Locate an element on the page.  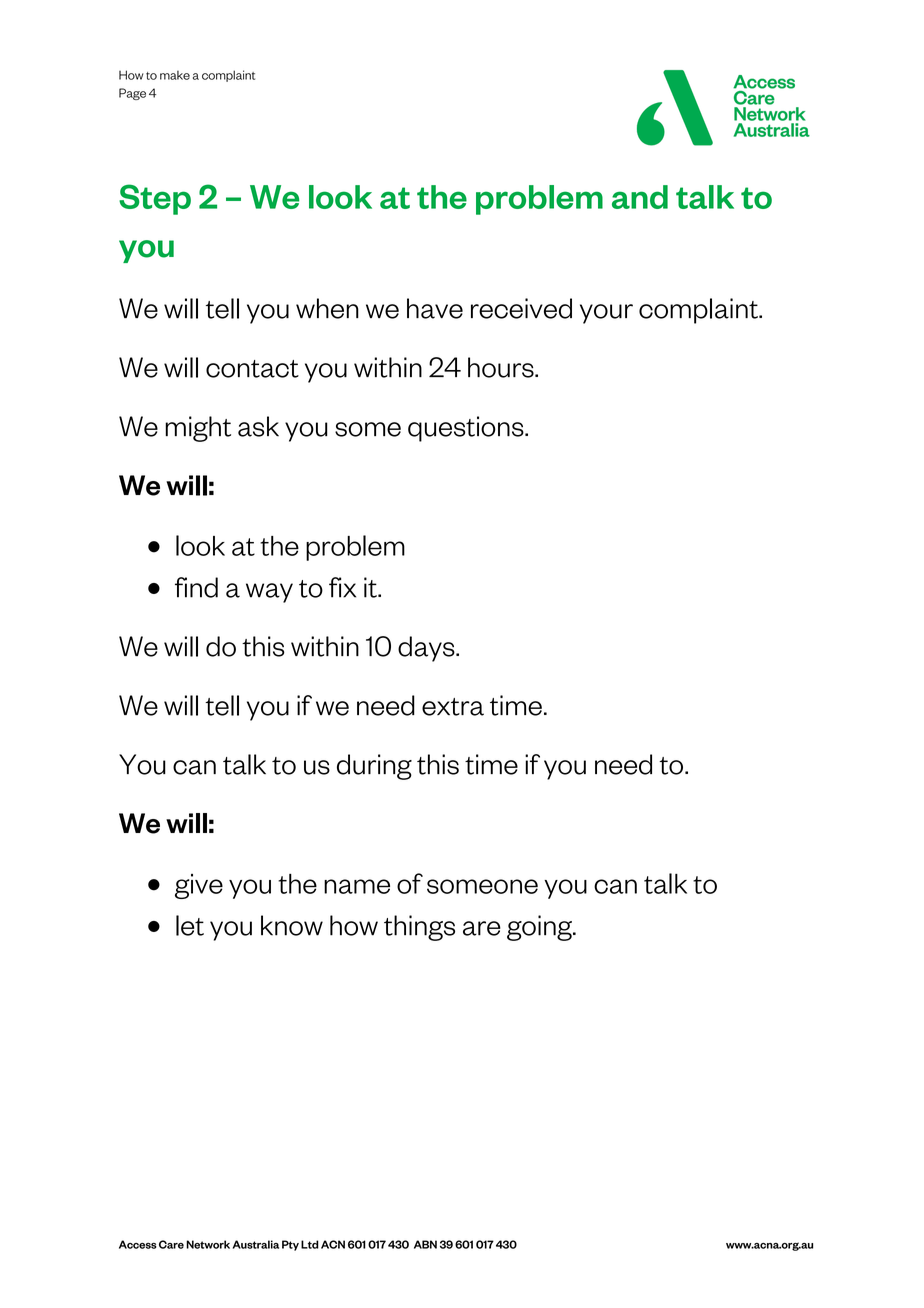
have is located at coordinates (435, 308).
